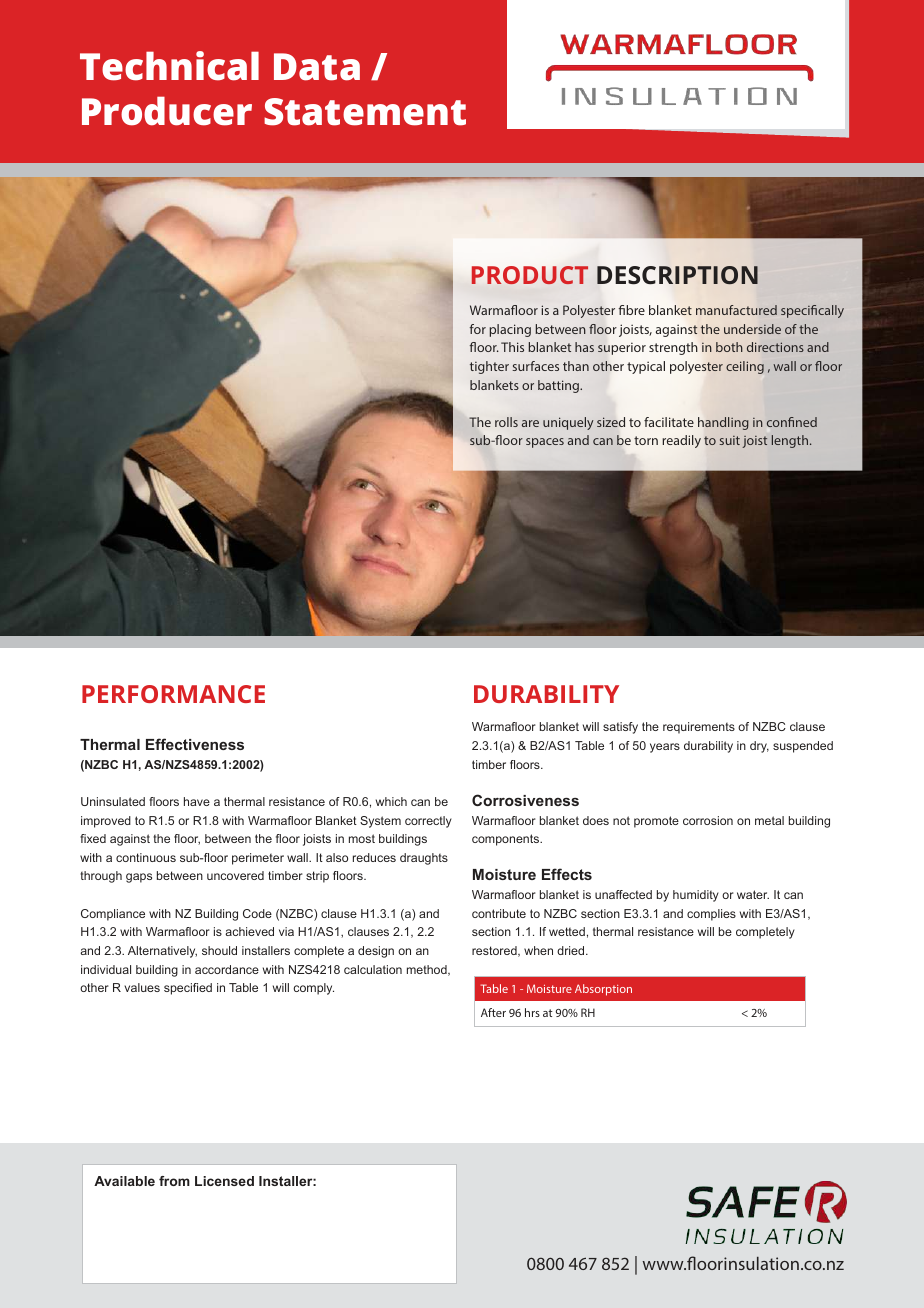  What do you see at coordinates (603, 990) in the screenshot?
I see `Absorption` at bounding box center [603, 990].
